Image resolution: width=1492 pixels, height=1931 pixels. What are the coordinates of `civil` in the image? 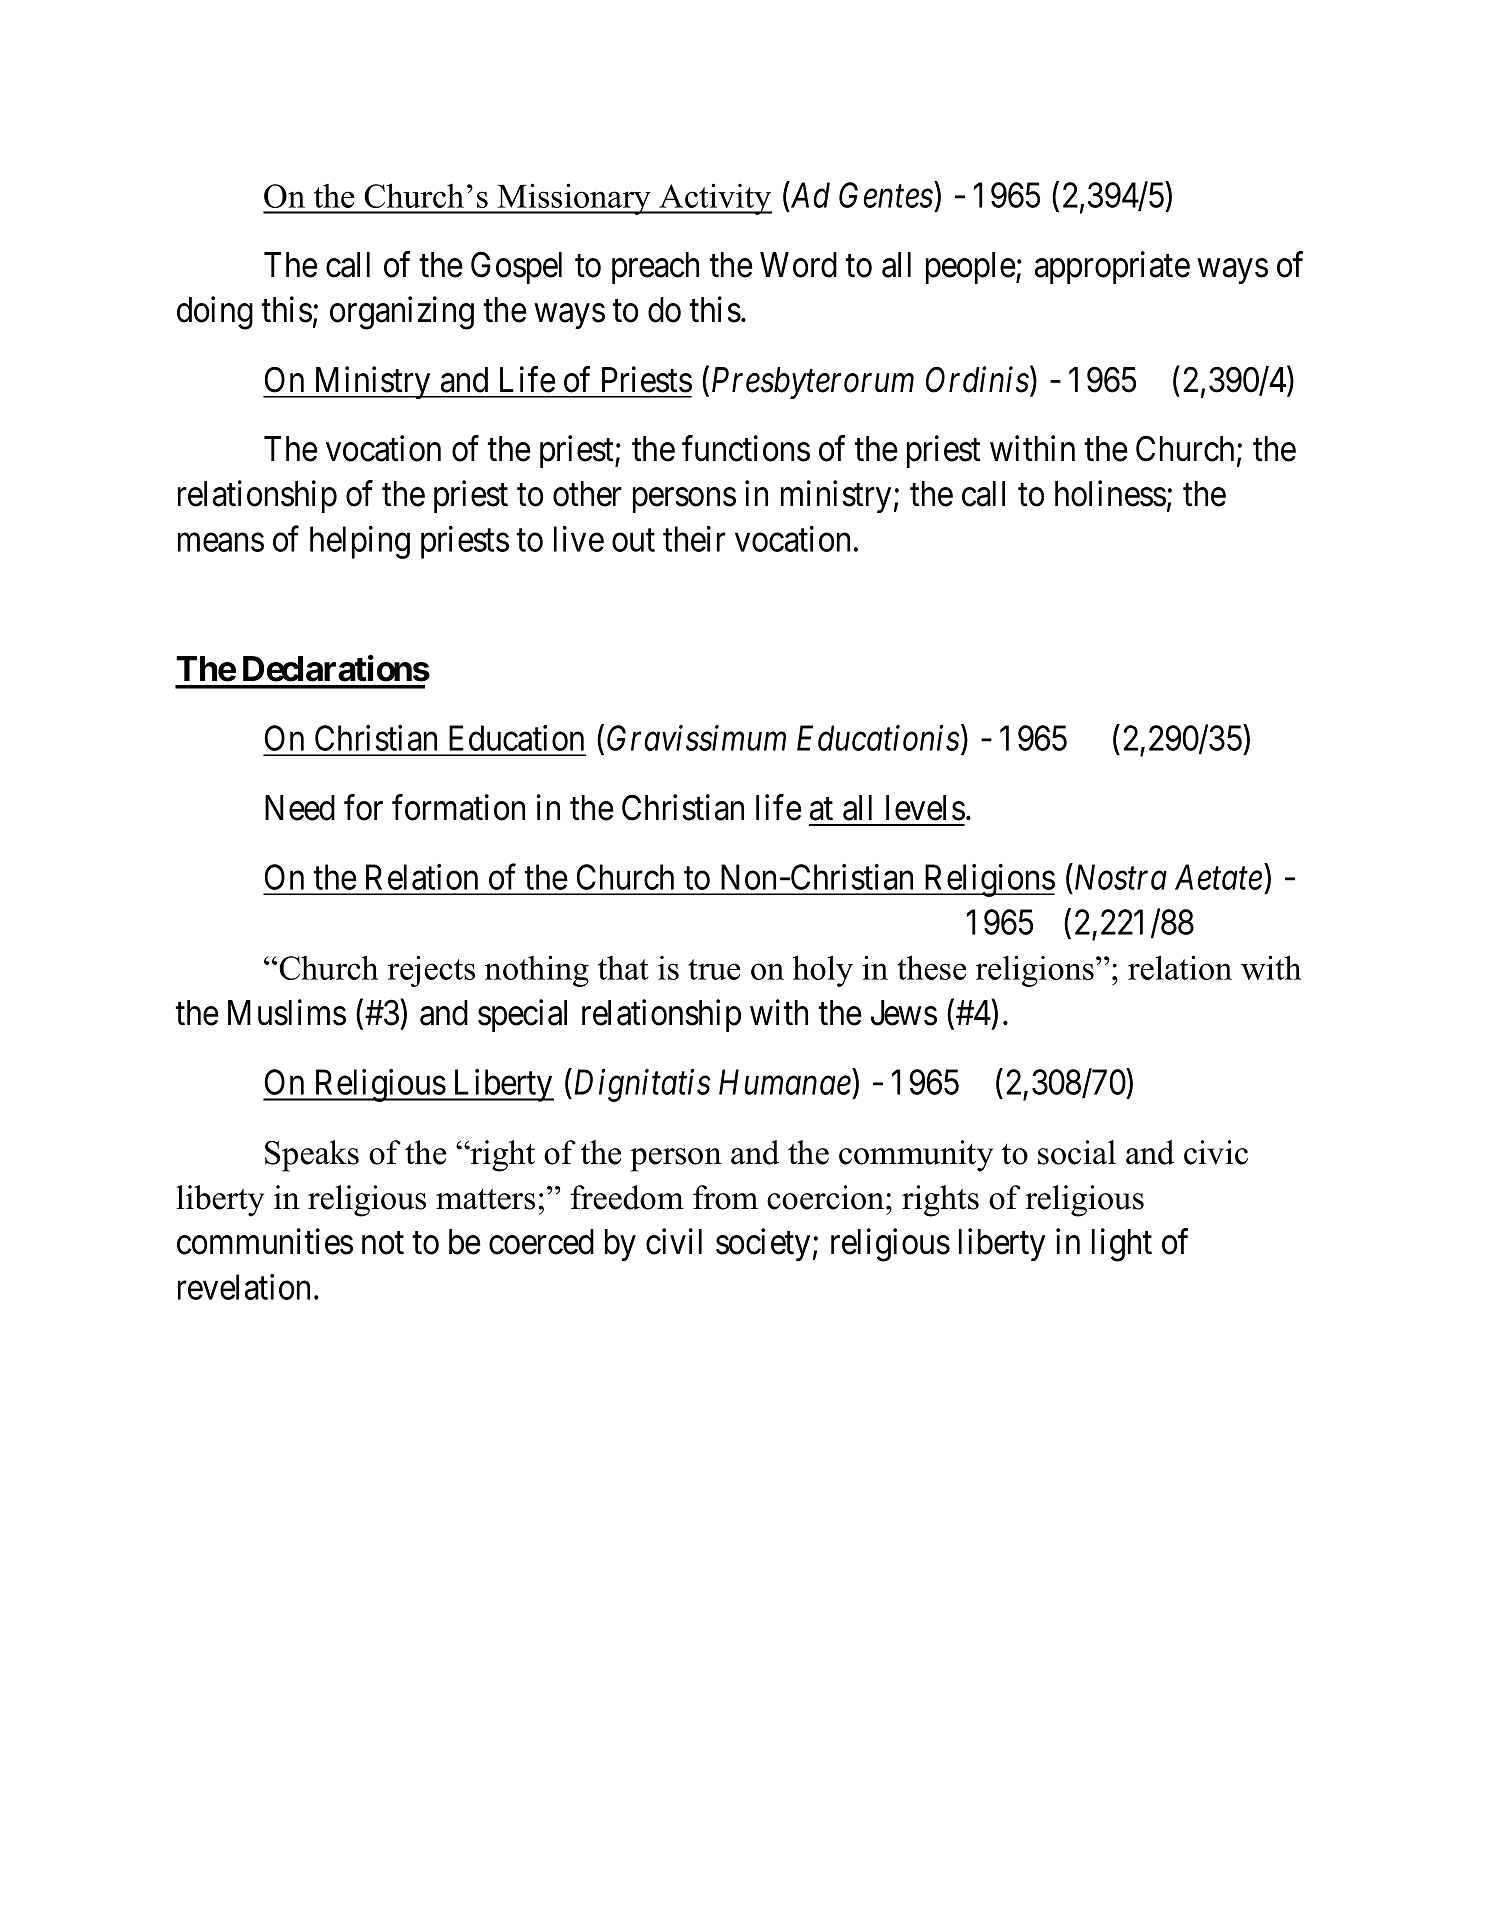 It's located at (674, 1241).
